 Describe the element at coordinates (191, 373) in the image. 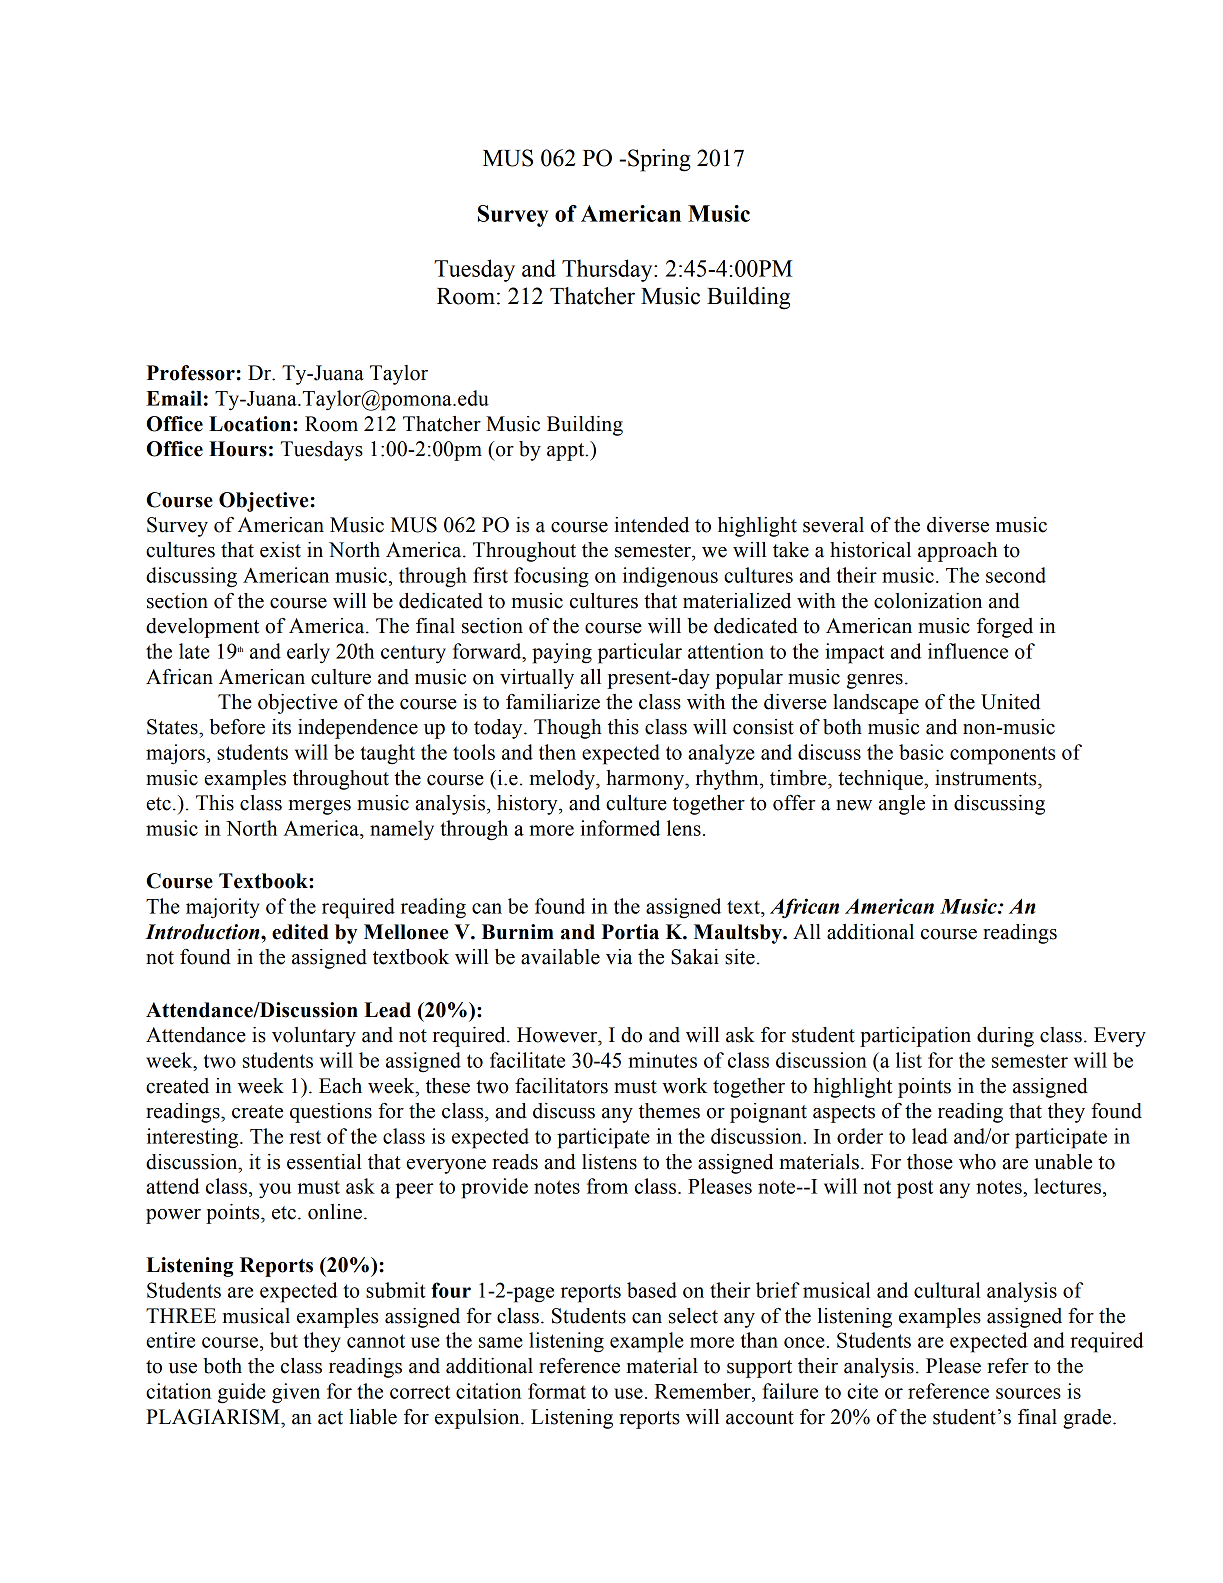

I see `Professor` at that location.
